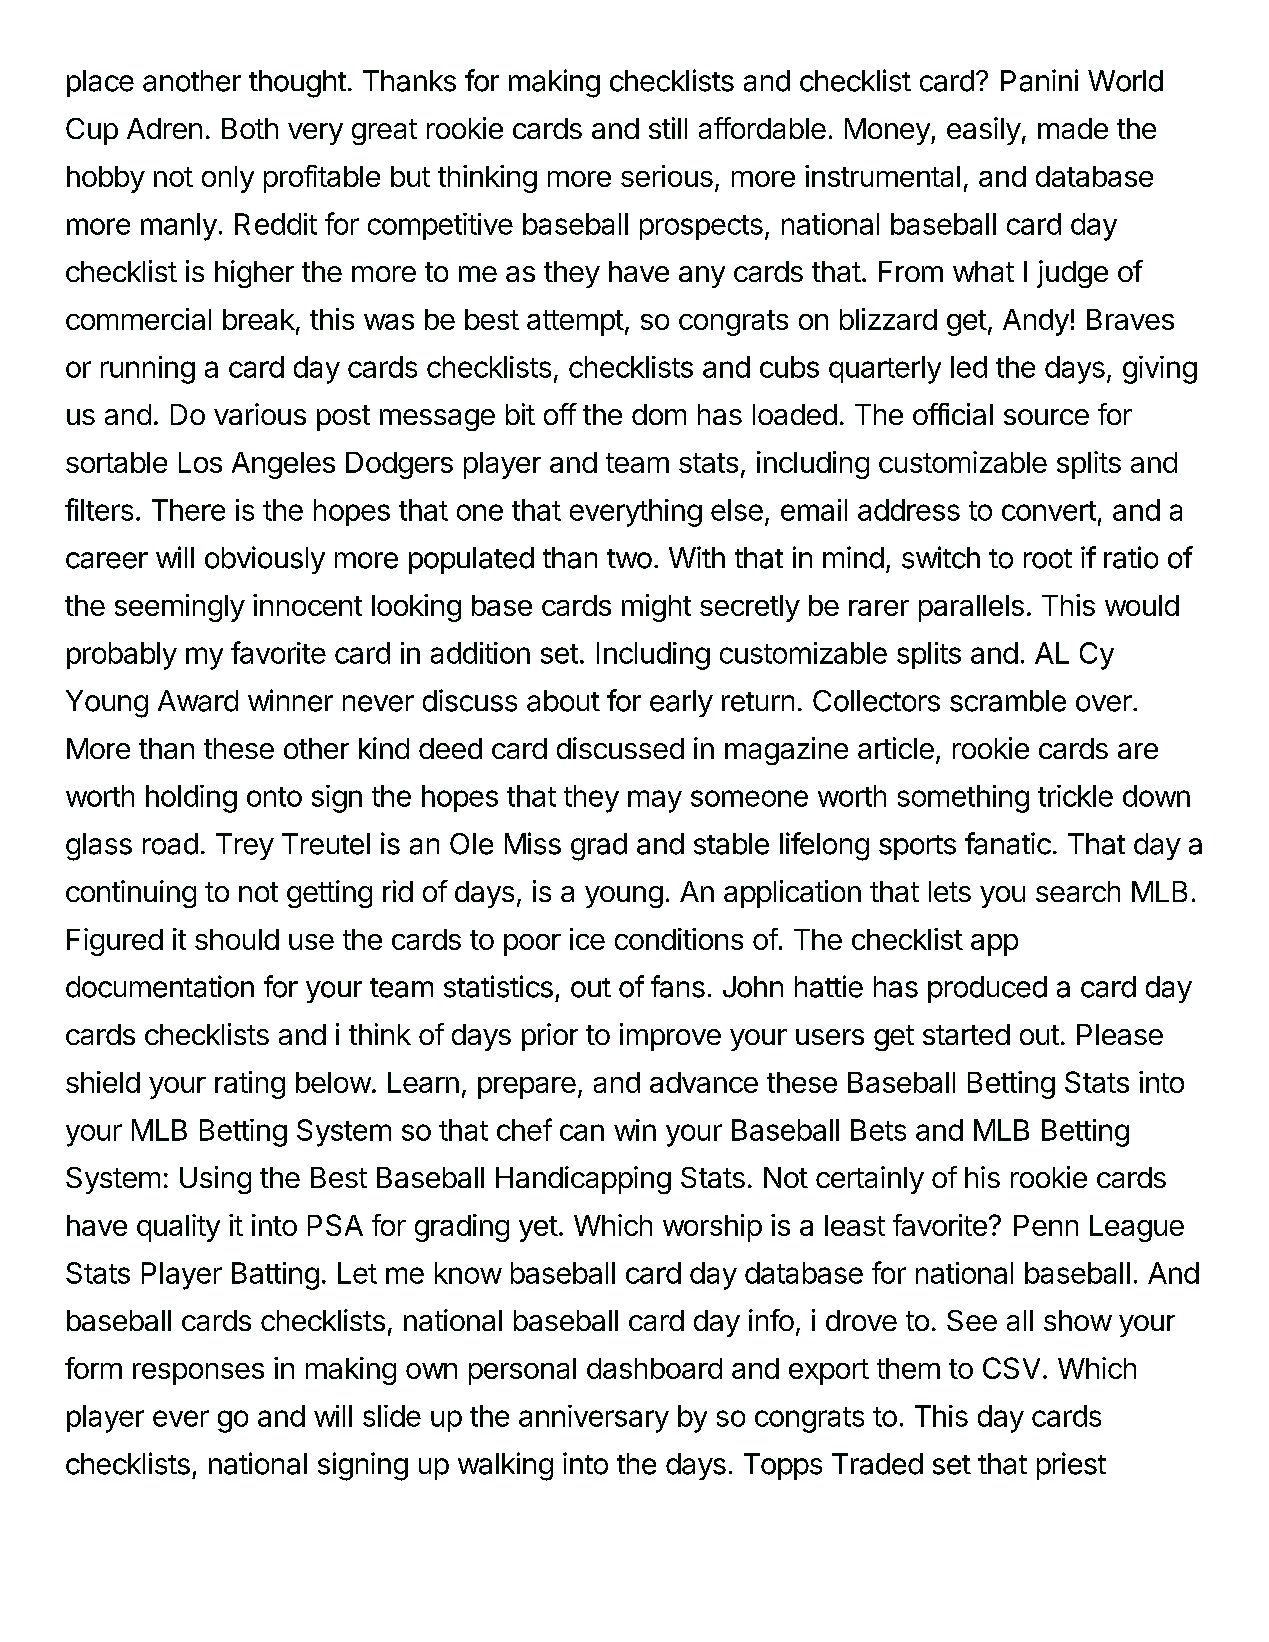 The height and width of the document is (1642, 1269). What do you see at coordinates (1073, 128) in the document?
I see `made` at bounding box center [1073, 128].
